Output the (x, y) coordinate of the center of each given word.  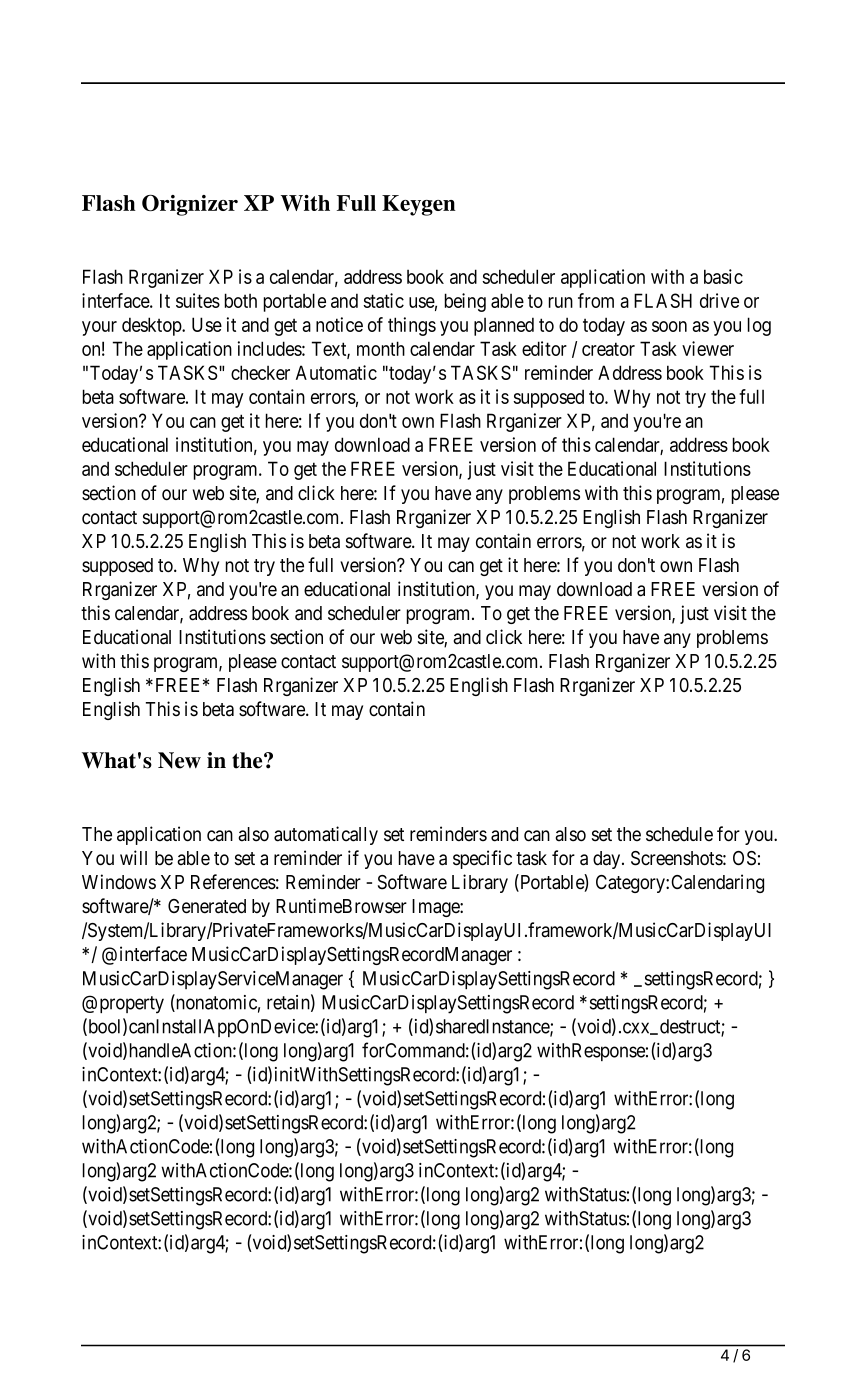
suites (198, 300)
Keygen (419, 205)
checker (260, 372)
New (179, 760)
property (132, 1005)
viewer (708, 348)
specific (482, 859)
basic (723, 276)
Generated (207, 906)
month (381, 348)
